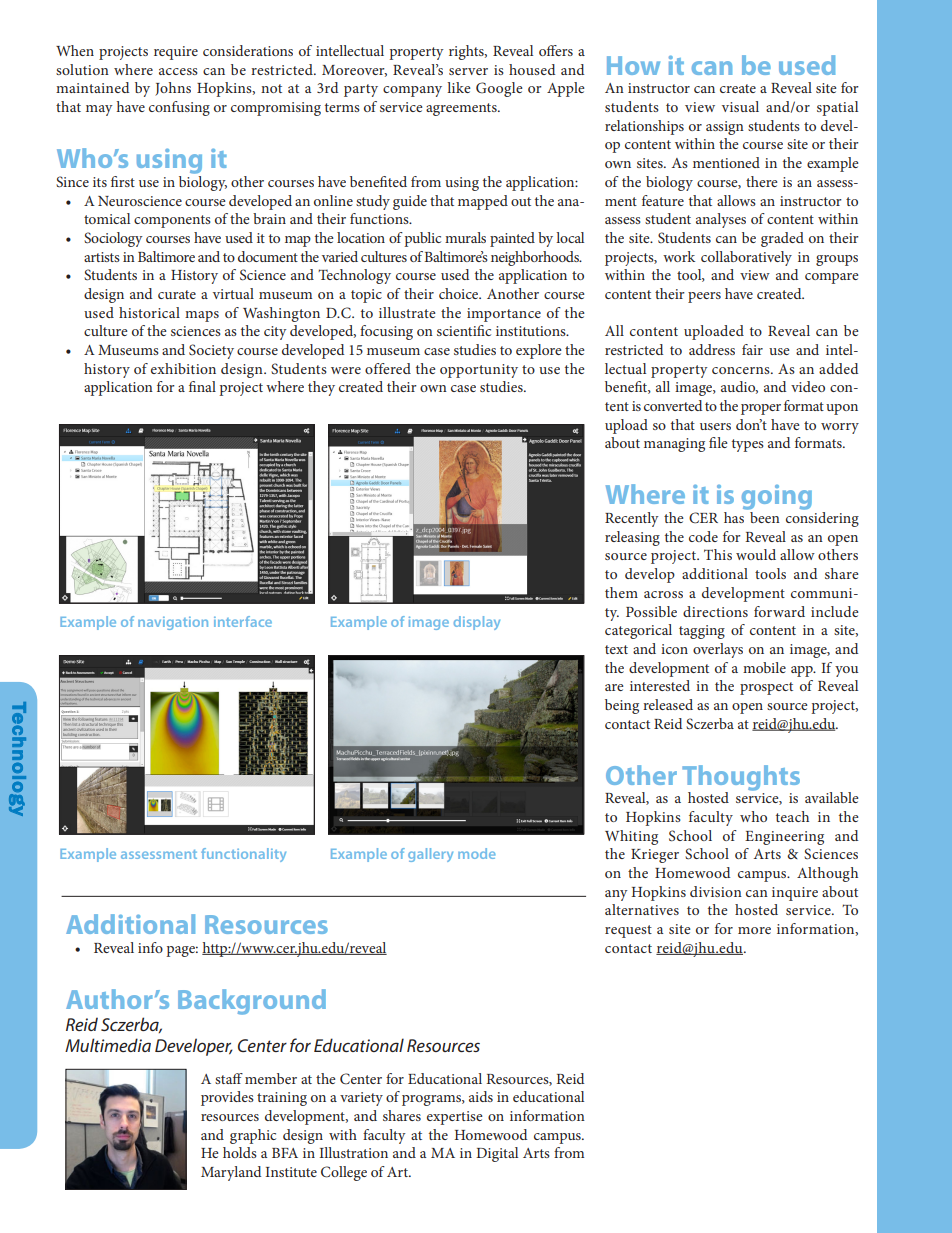 This image has height=1233, width=952. What do you see at coordinates (740, 106) in the image?
I see `visual` at bounding box center [740, 106].
